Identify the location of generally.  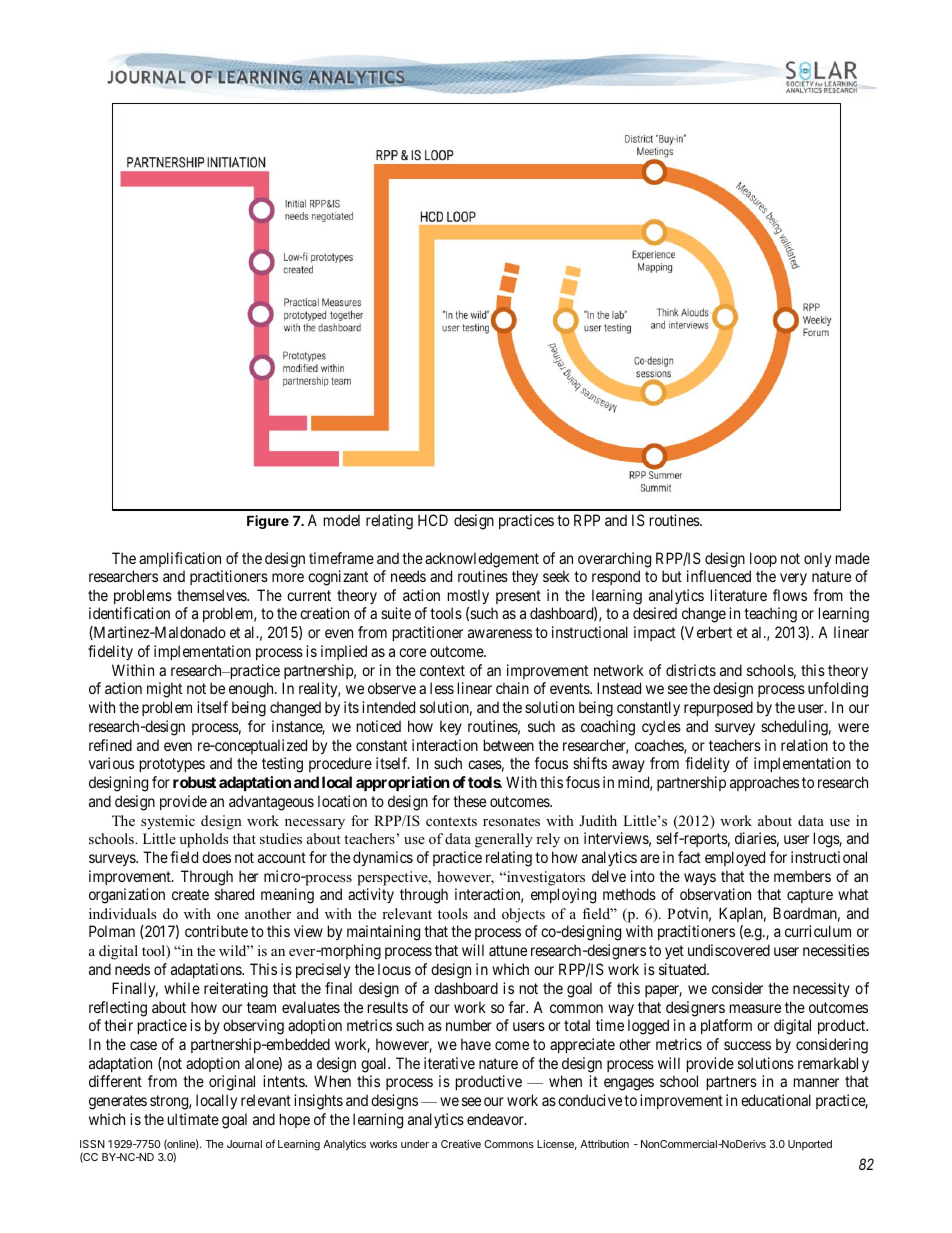
(504, 840).
